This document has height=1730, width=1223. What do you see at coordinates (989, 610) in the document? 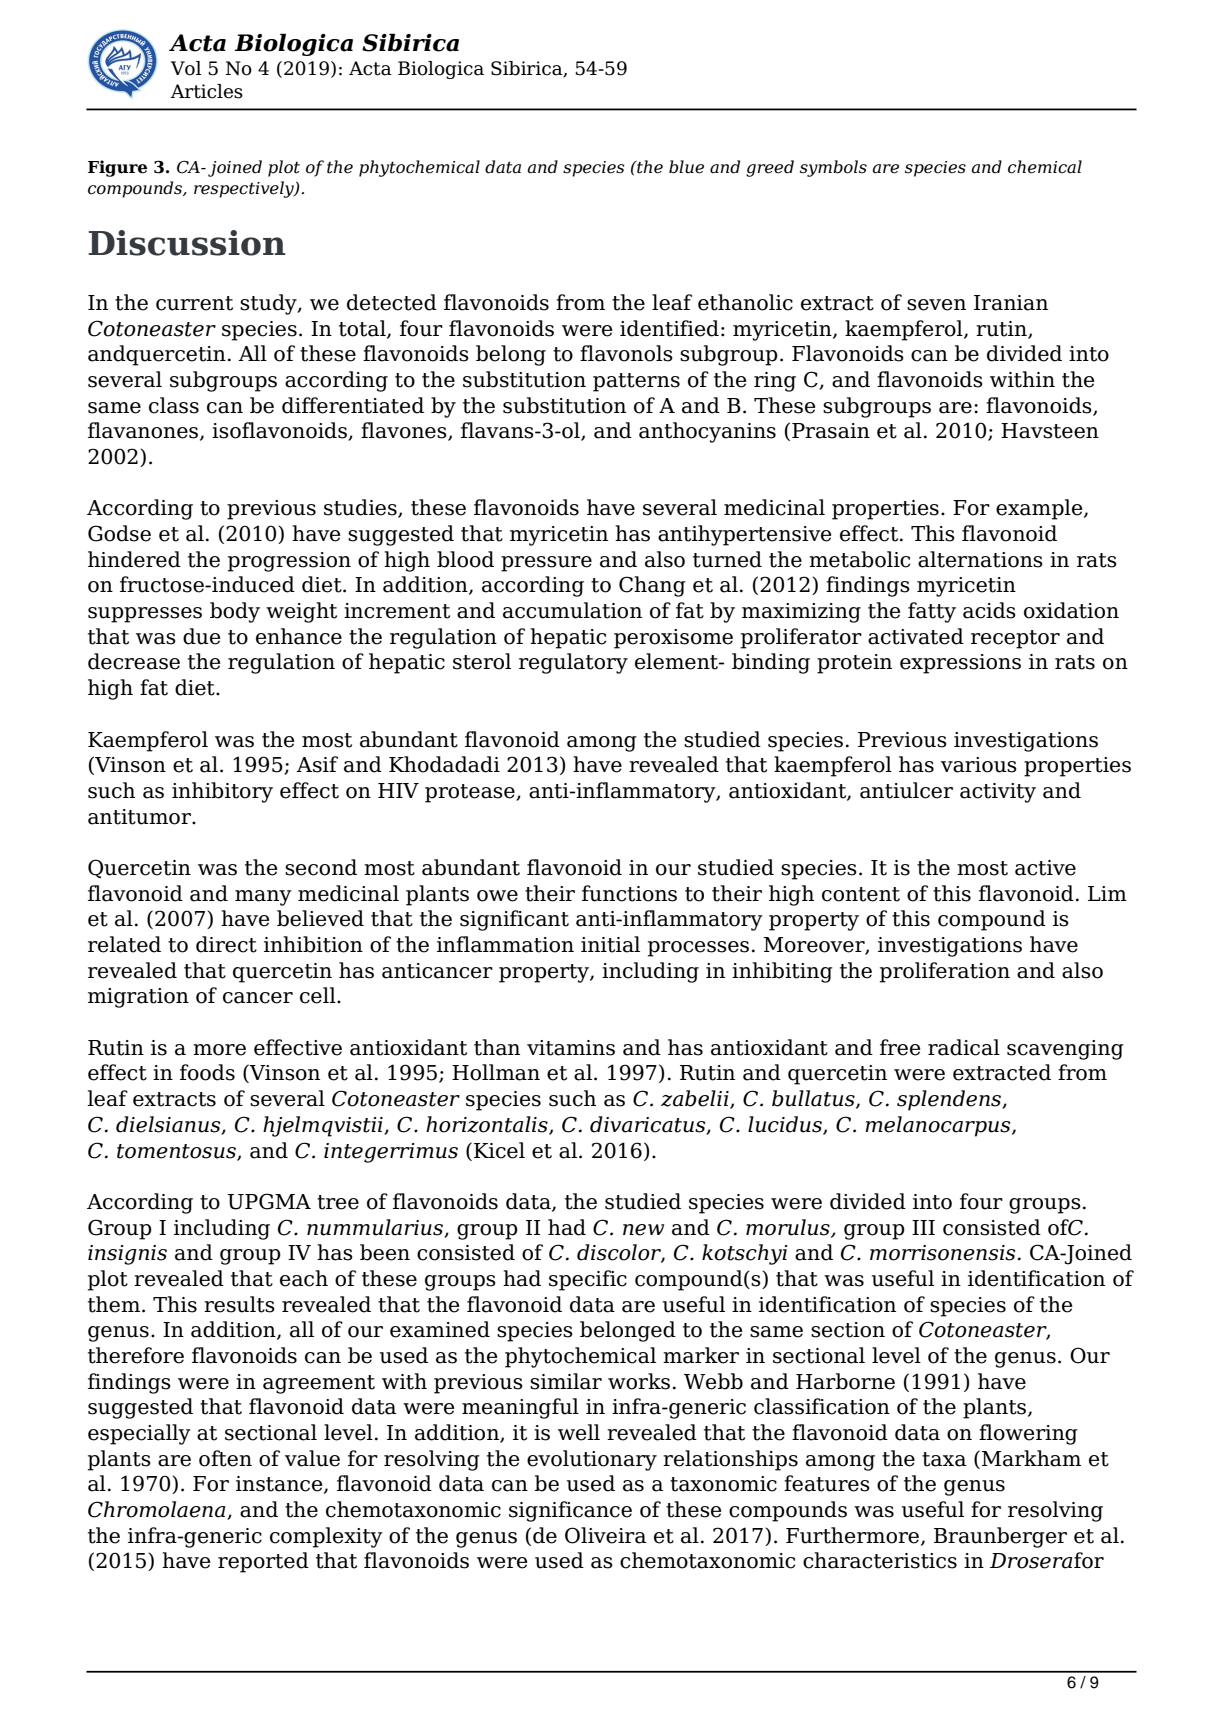
I see `acids` at bounding box center [989, 610].
